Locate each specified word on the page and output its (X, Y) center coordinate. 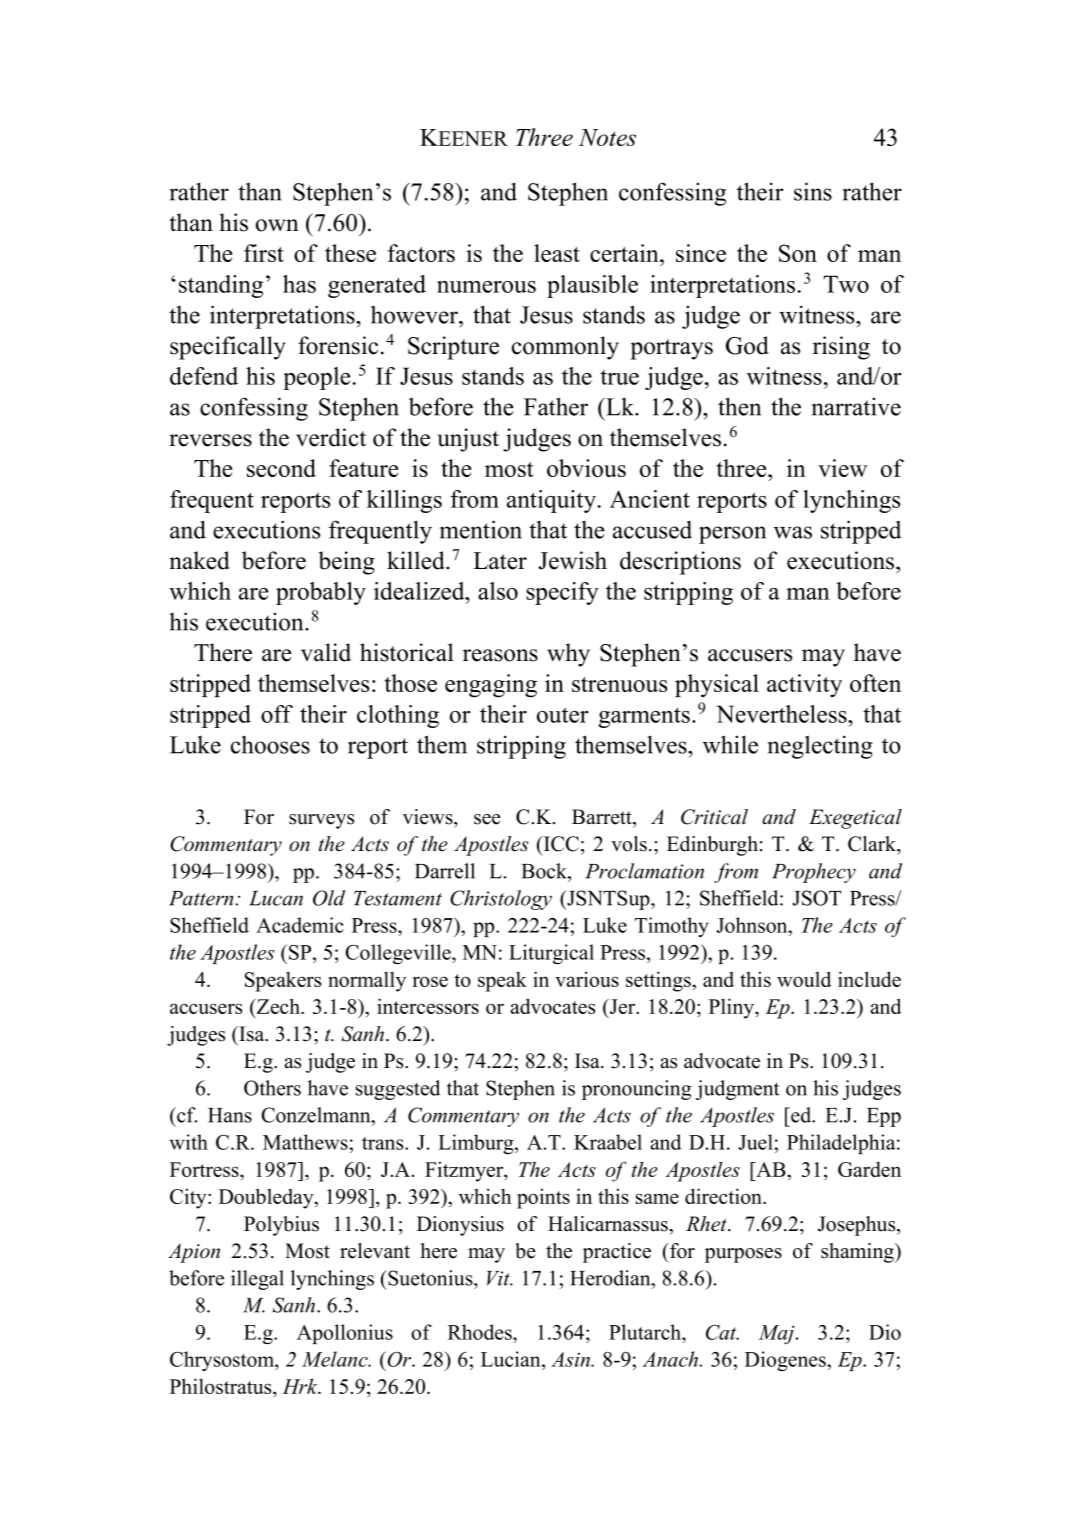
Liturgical (551, 954)
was (793, 532)
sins (813, 191)
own (277, 225)
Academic (300, 925)
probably (321, 593)
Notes (607, 137)
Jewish (572, 560)
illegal (257, 1280)
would (804, 979)
